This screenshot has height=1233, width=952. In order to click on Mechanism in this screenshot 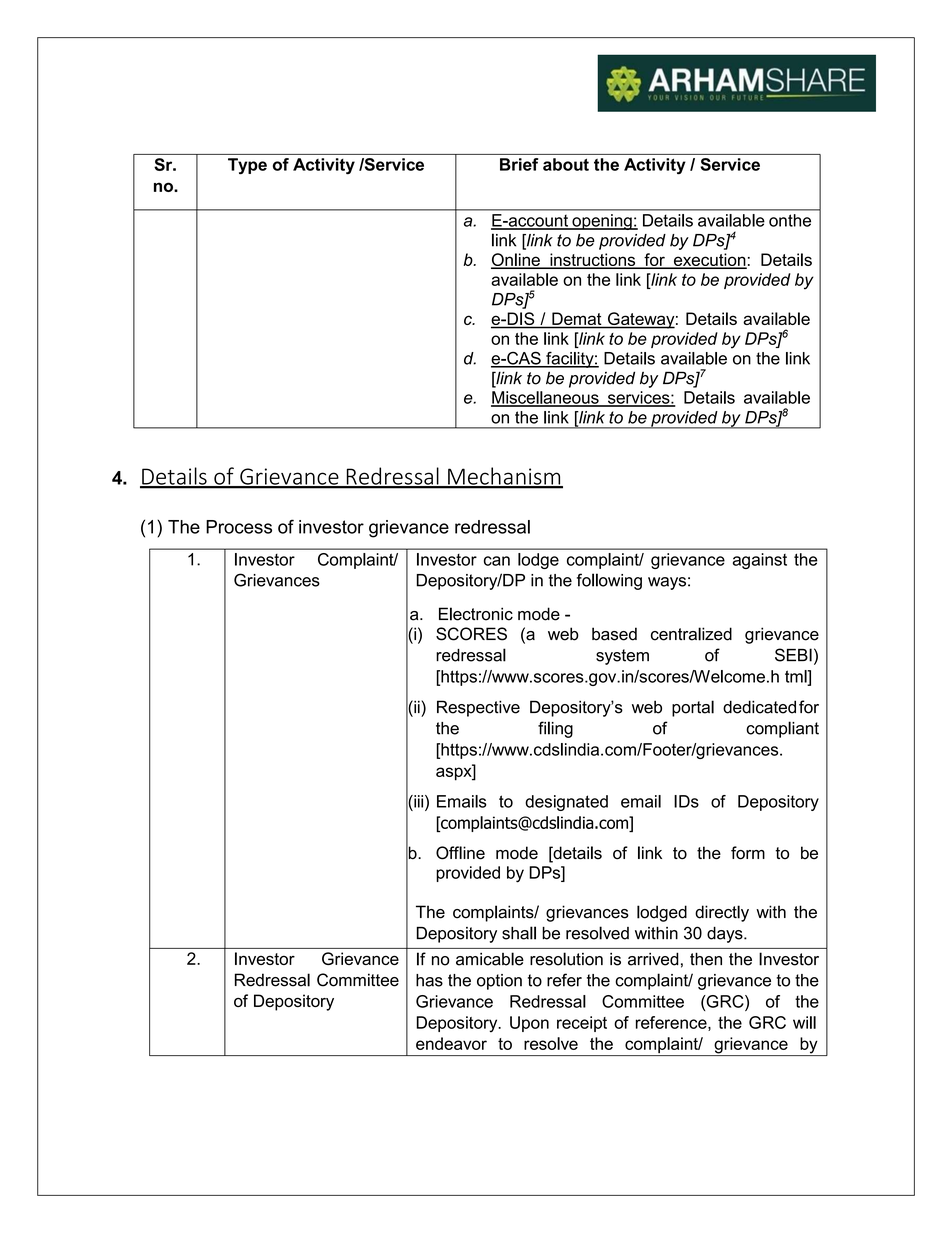, I will do `click(504, 477)`.
